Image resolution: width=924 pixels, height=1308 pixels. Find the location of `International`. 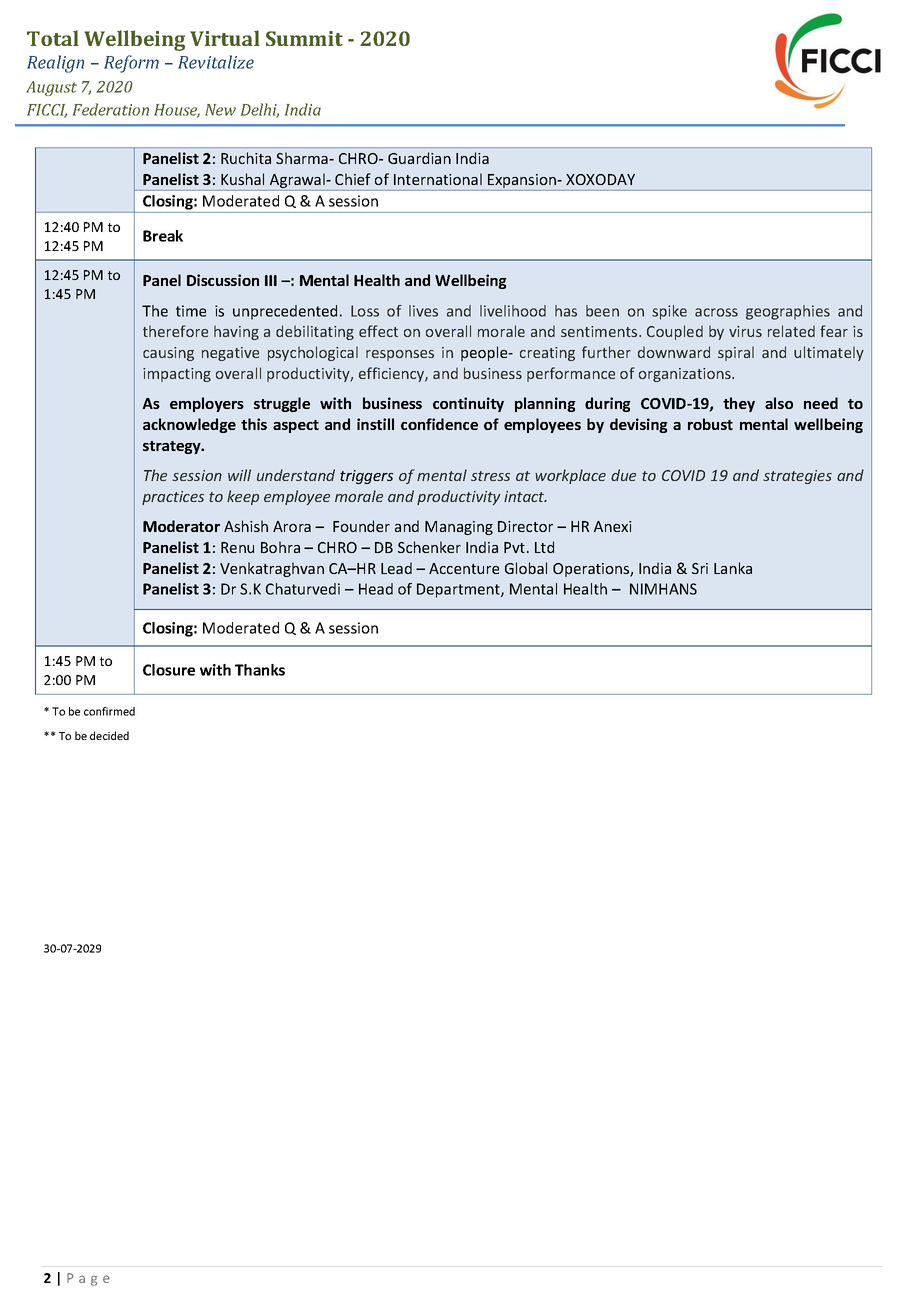

International is located at coordinates (438, 179).
